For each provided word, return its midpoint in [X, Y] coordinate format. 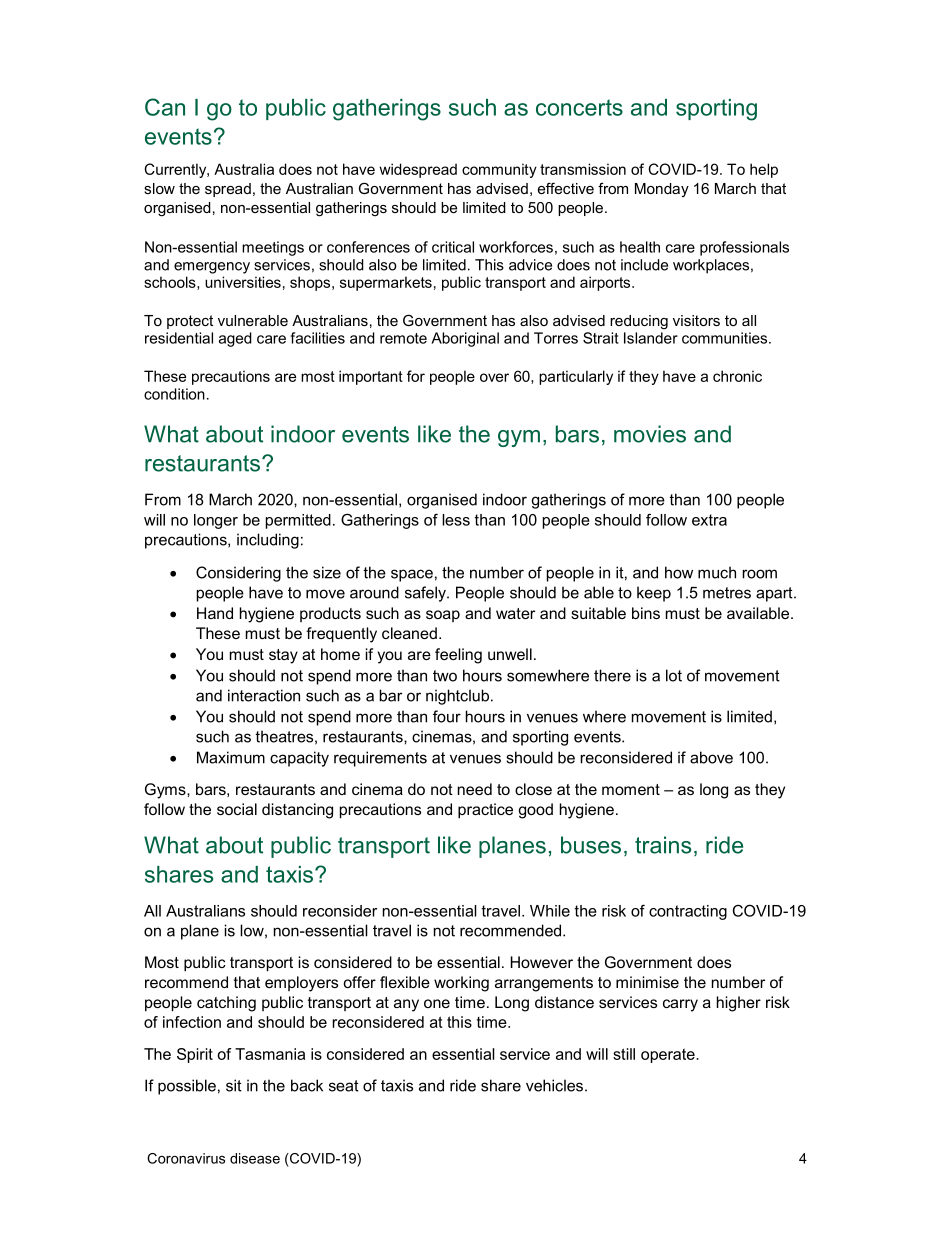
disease [255, 1158]
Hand [215, 613]
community [499, 170]
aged [235, 339]
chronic [737, 376]
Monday [662, 190]
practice [485, 811]
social [237, 809]
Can [165, 107]
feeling [458, 656]
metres [727, 593]
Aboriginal [465, 339]
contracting [688, 912]
